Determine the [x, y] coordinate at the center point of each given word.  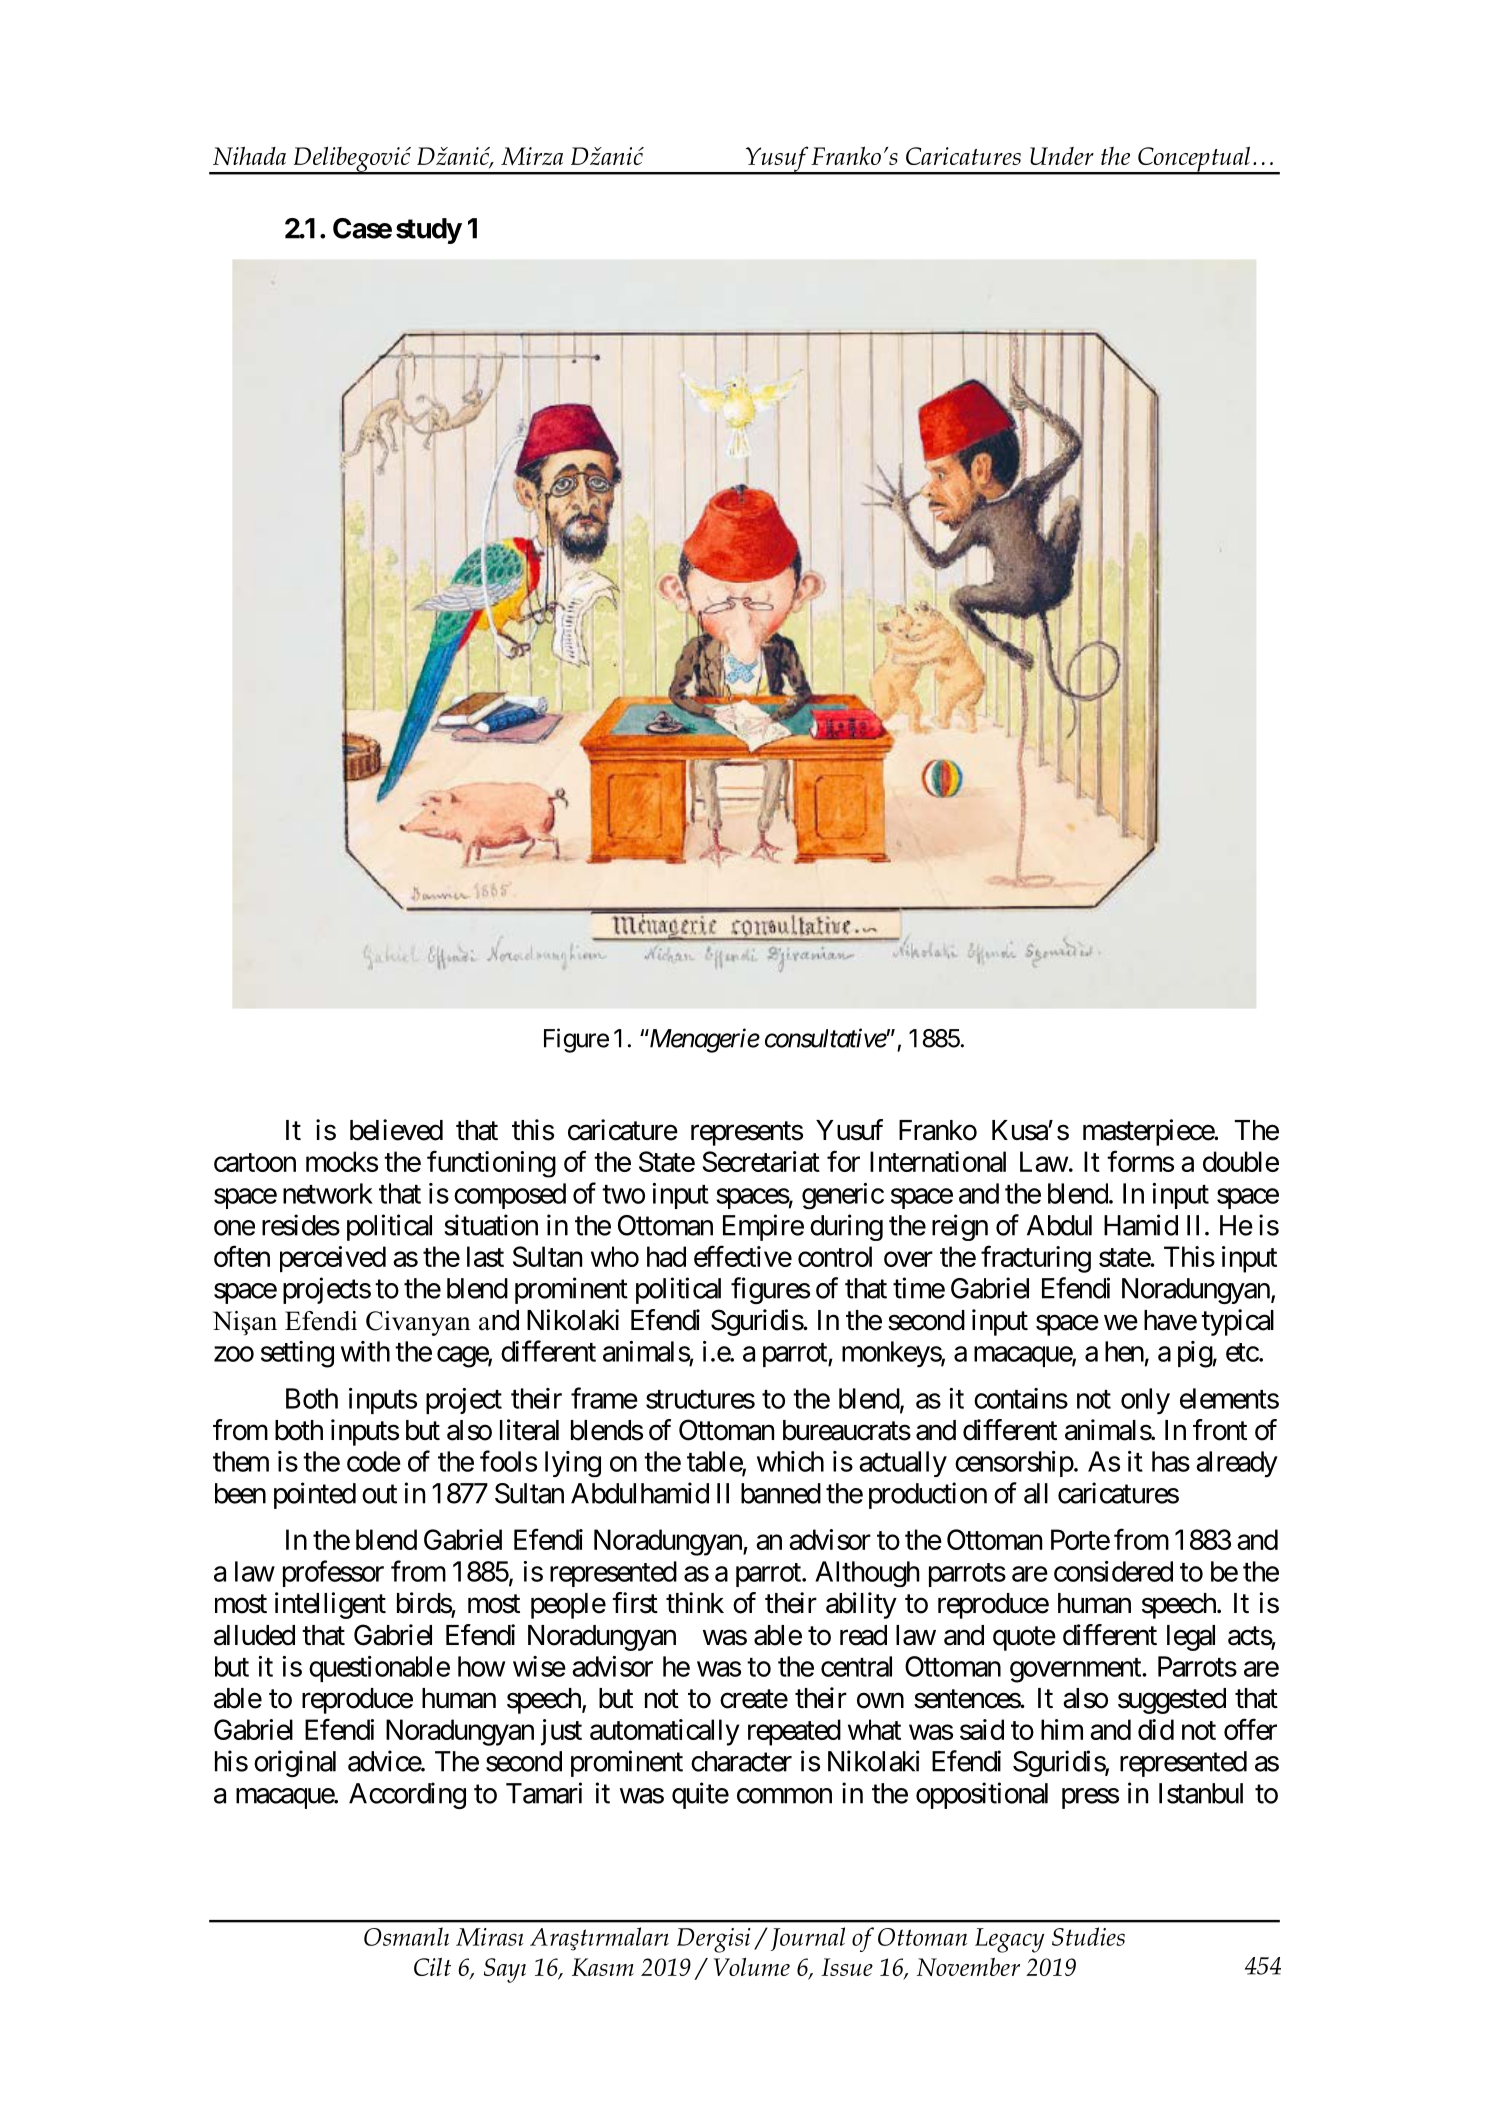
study [429, 231]
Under [1062, 156]
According [407, 1795]
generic [843, 1196]
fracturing [1036, 1259]
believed [396, 1130]
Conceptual [1194, 160]
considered [1113, 1571]
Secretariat [761, 1161]
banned [781, 1493]
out [379, 1494]
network [328, 1193]
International [938, 1161]
